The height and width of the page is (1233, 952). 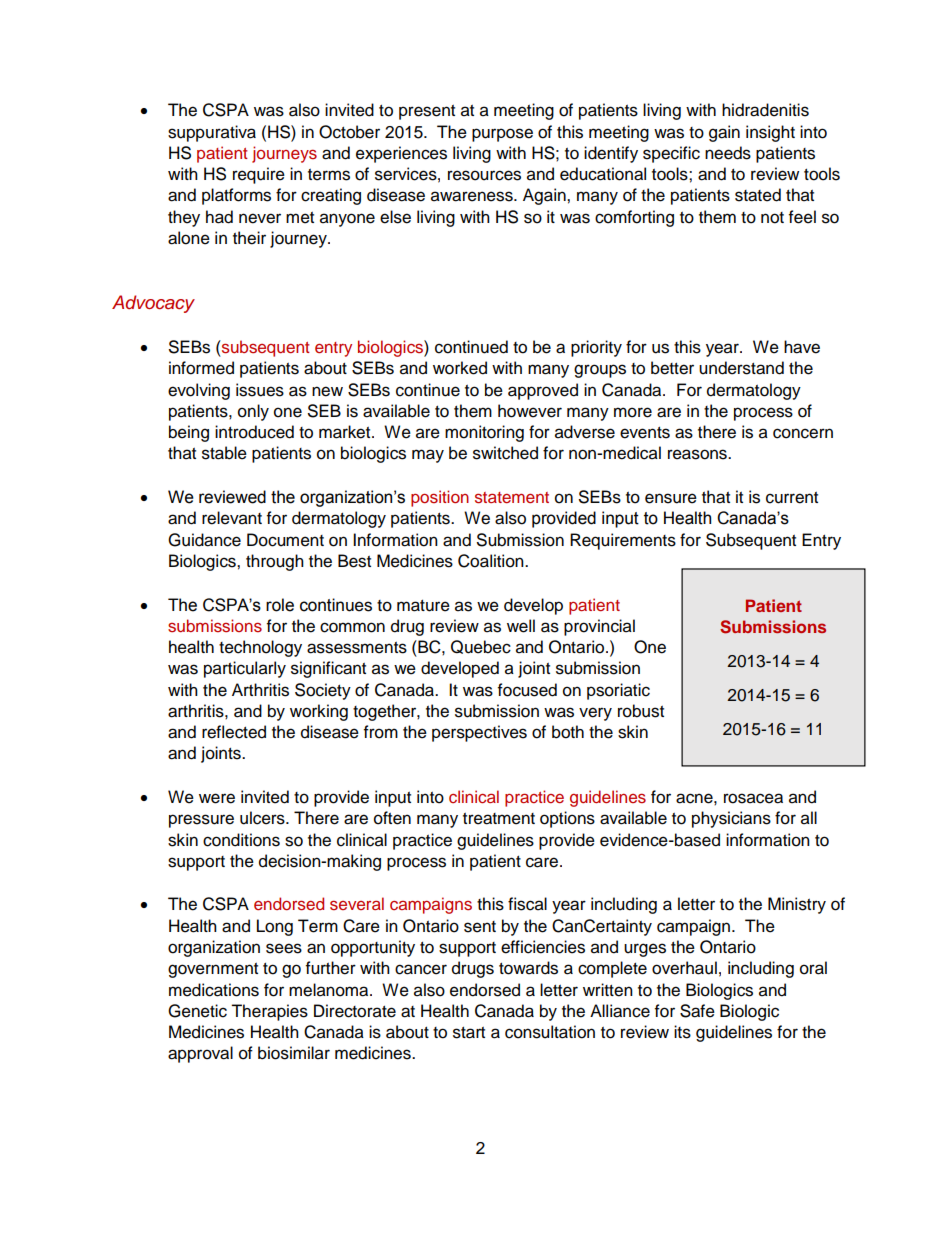 I want to click on current, so click(x=792, y=498).
